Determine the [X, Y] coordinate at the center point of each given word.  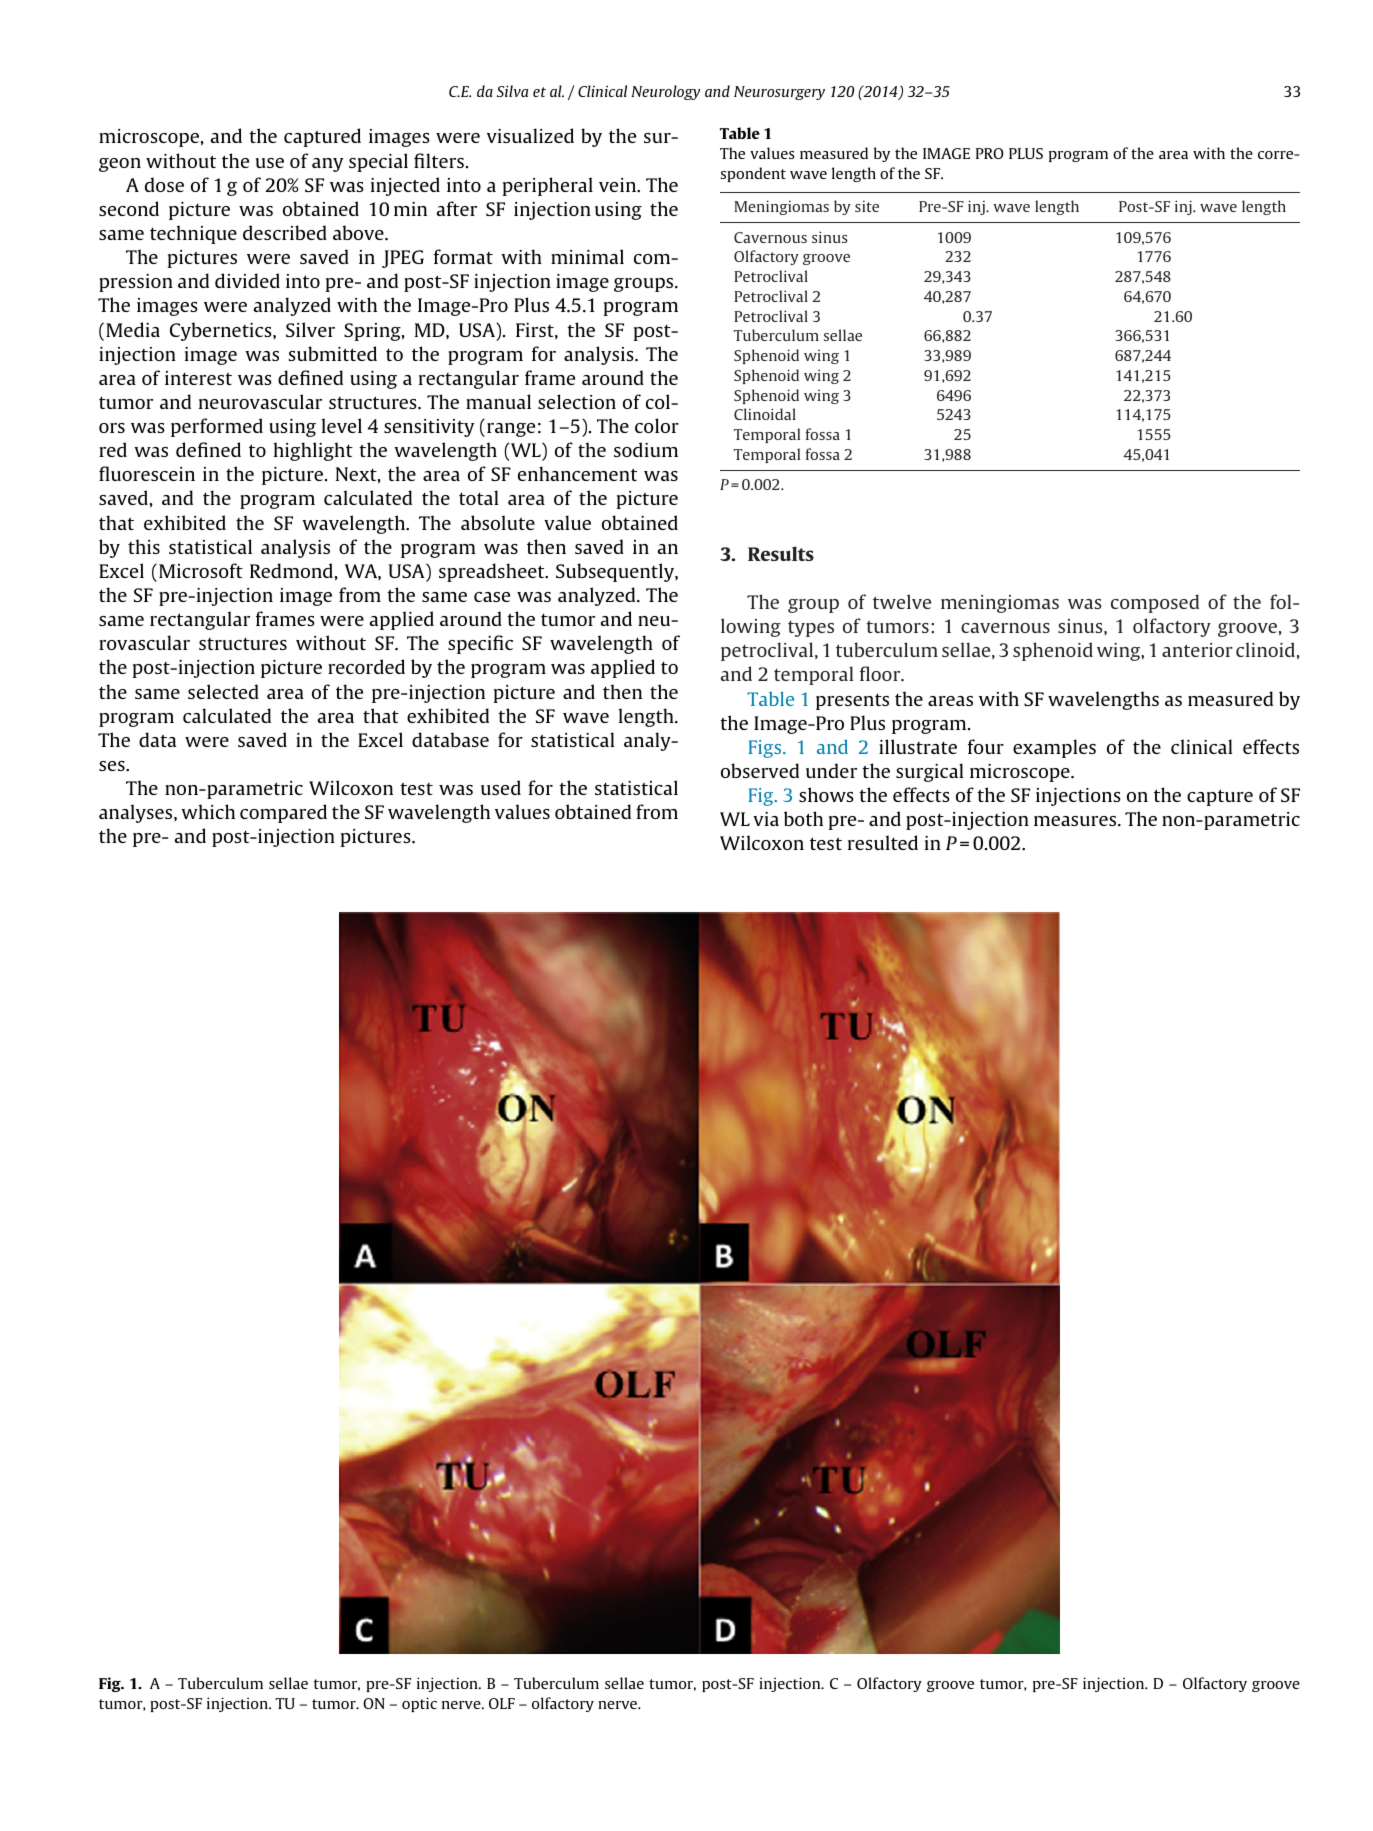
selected [223, 691]
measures [1076, 821]
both [803, 818]
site [867, 206]
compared [283, 813]
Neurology [665, 92]
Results [781, 553]
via [766, 819]
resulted [883, 842]
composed [1155, 603]
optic [419, 1704]
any [327, 165]
